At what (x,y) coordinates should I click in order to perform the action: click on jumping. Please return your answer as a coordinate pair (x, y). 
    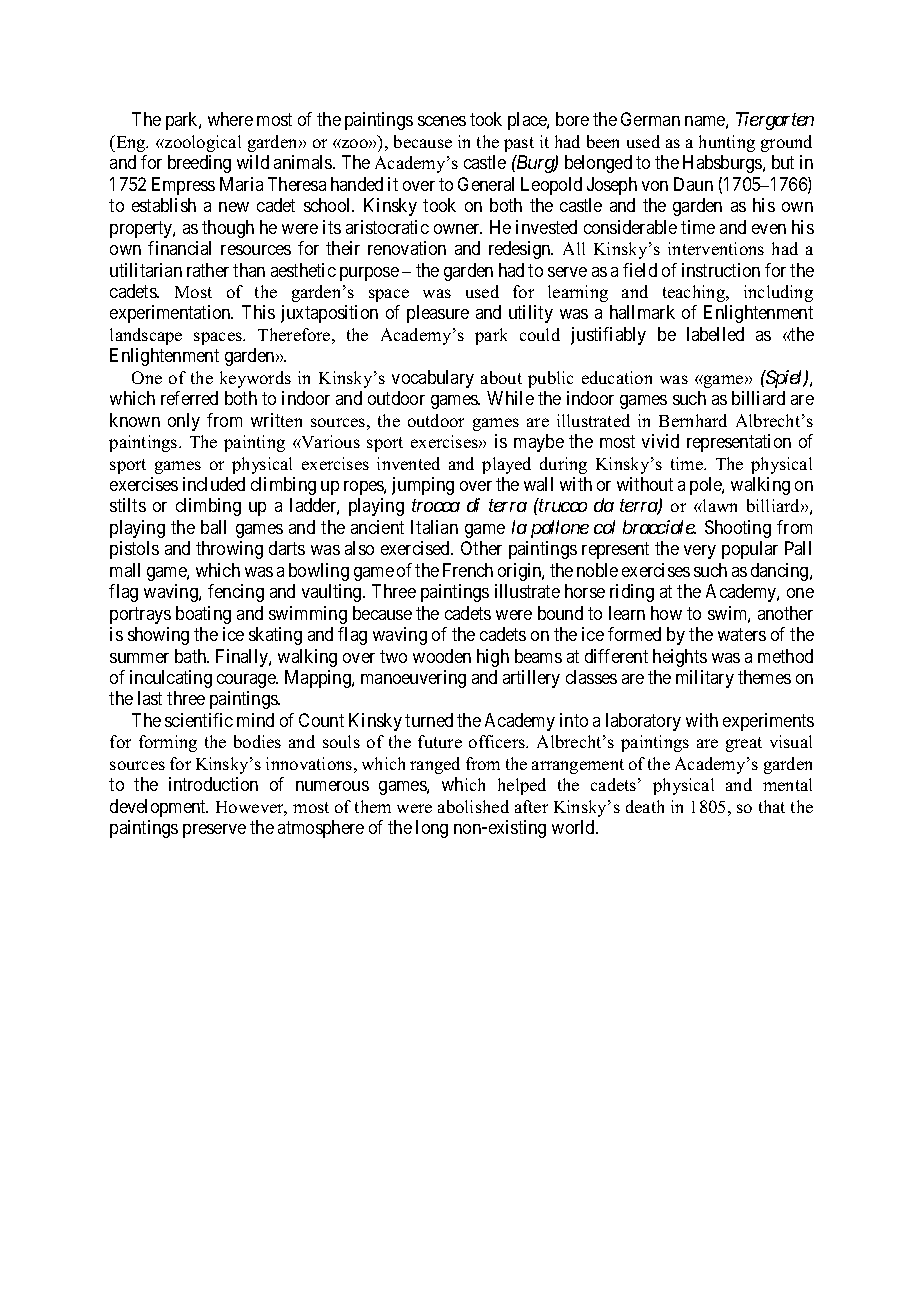
    Looking at the image, I should click on (423, 486).
